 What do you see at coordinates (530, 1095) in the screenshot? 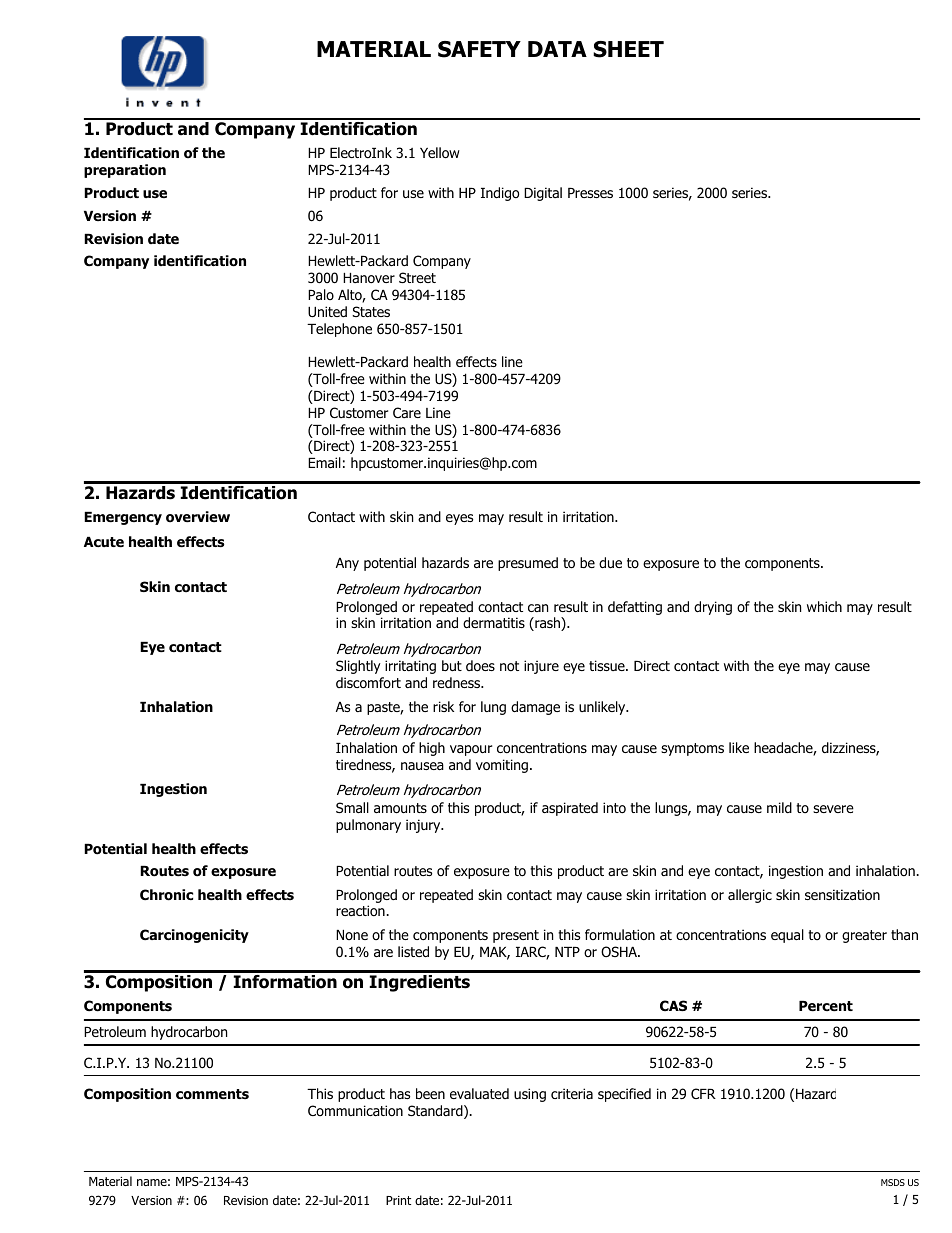
I see `using` at bounding box center [530, 1095].
